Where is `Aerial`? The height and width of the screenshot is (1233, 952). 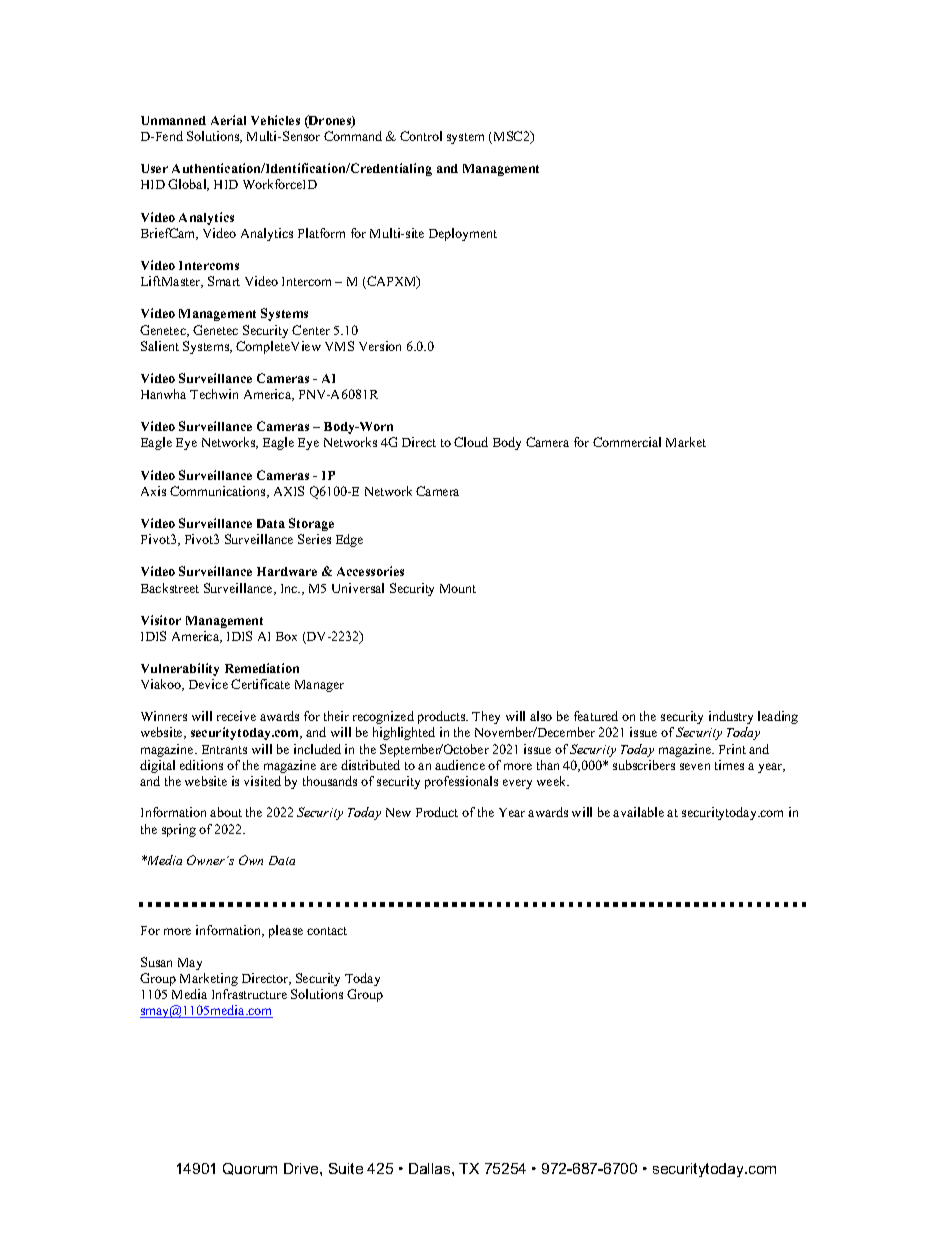 Aerial is located at coordinates (228, 120).
